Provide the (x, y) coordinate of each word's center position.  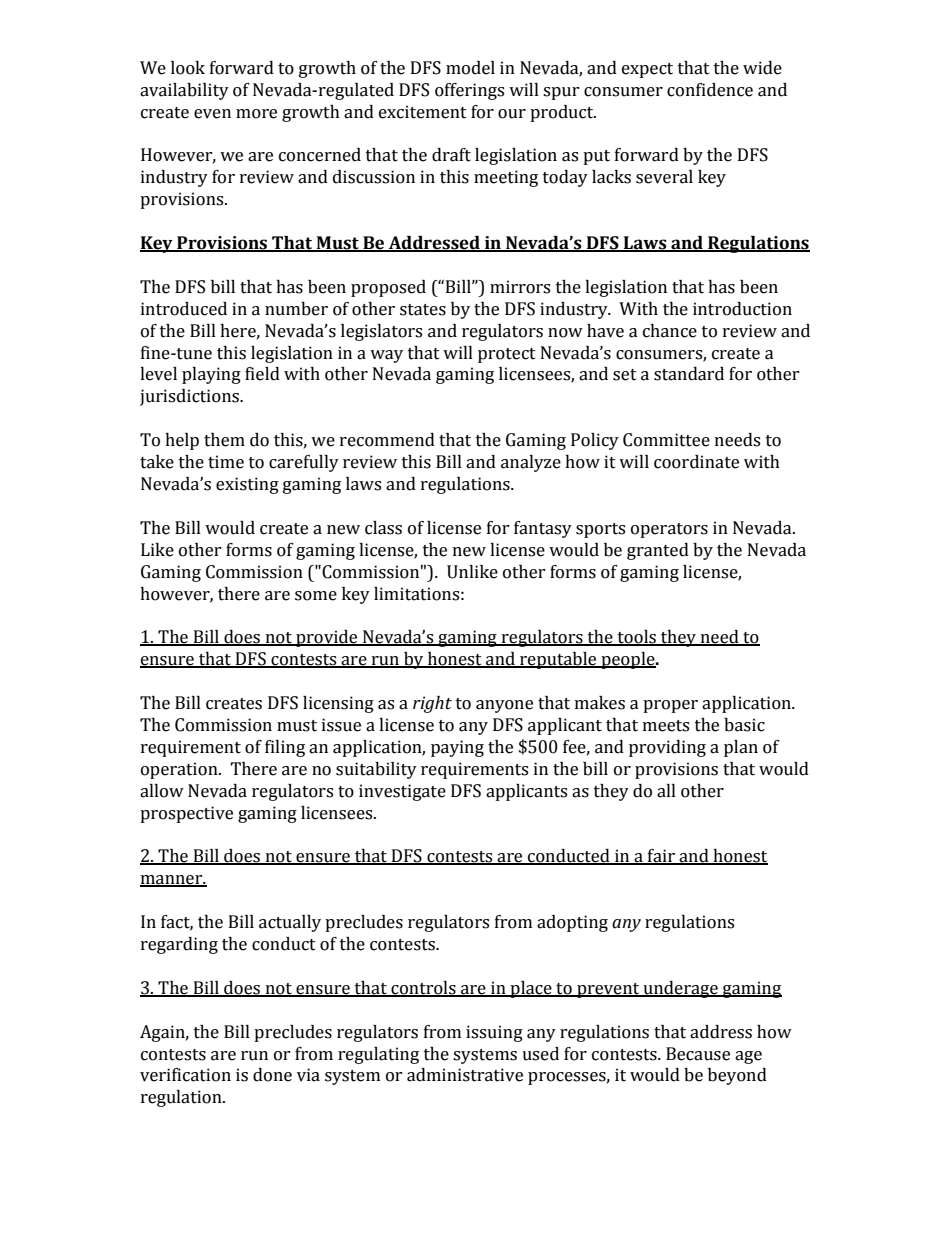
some (316, 596)
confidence (710, 90)
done (272, 1075)
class (383, 528)
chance (670, 331)
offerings (469, 91)
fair (661, 857)
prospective (186, 814)
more (256, 114)
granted (658, 551)
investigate (402, 792)
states (423, 310)
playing (211, 375)
